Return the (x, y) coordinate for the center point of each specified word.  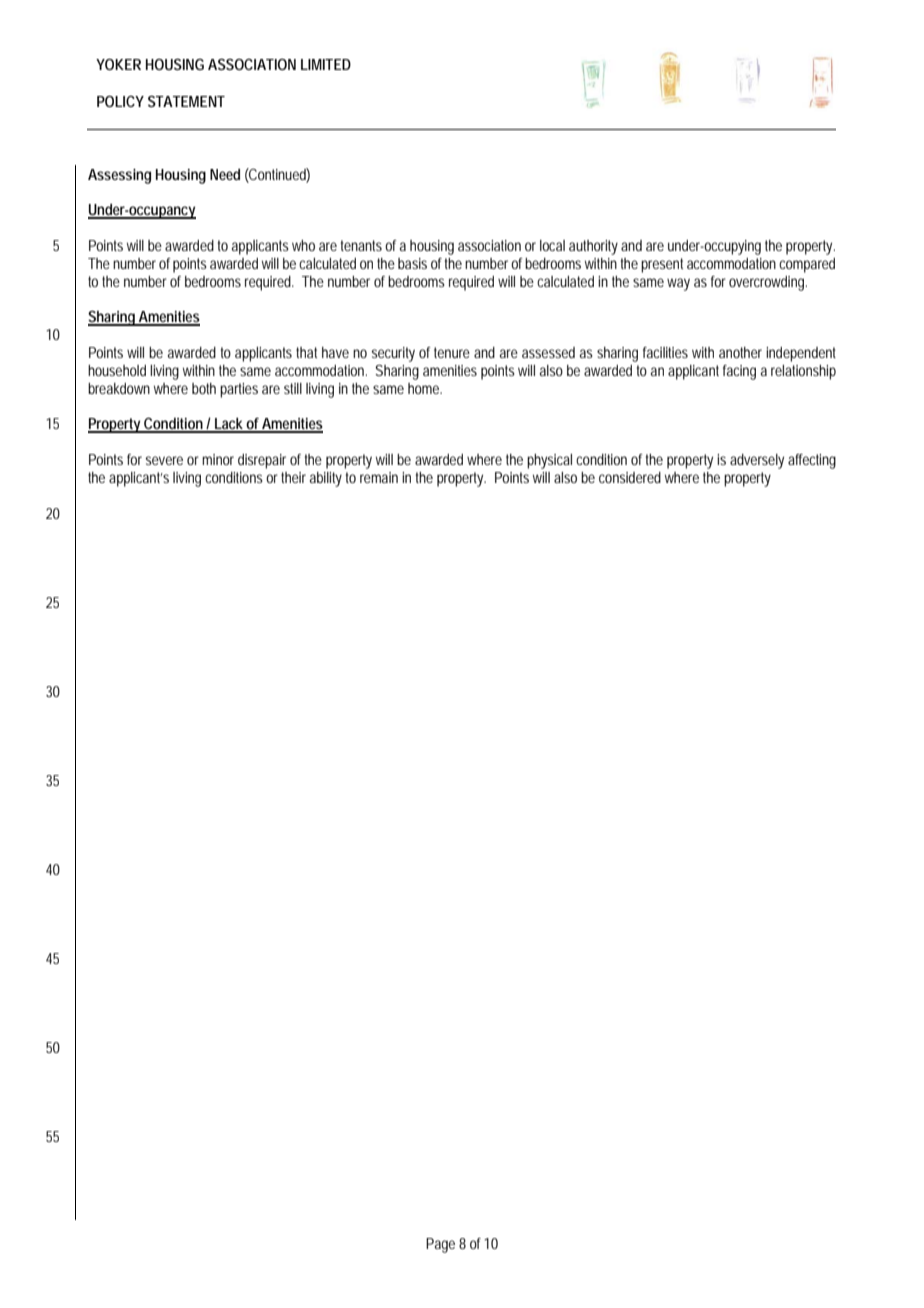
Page (440, 1245)
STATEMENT (186, 101)
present (662, 265)
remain (379, 477)
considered (630, 477)
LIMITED (326, 64)
